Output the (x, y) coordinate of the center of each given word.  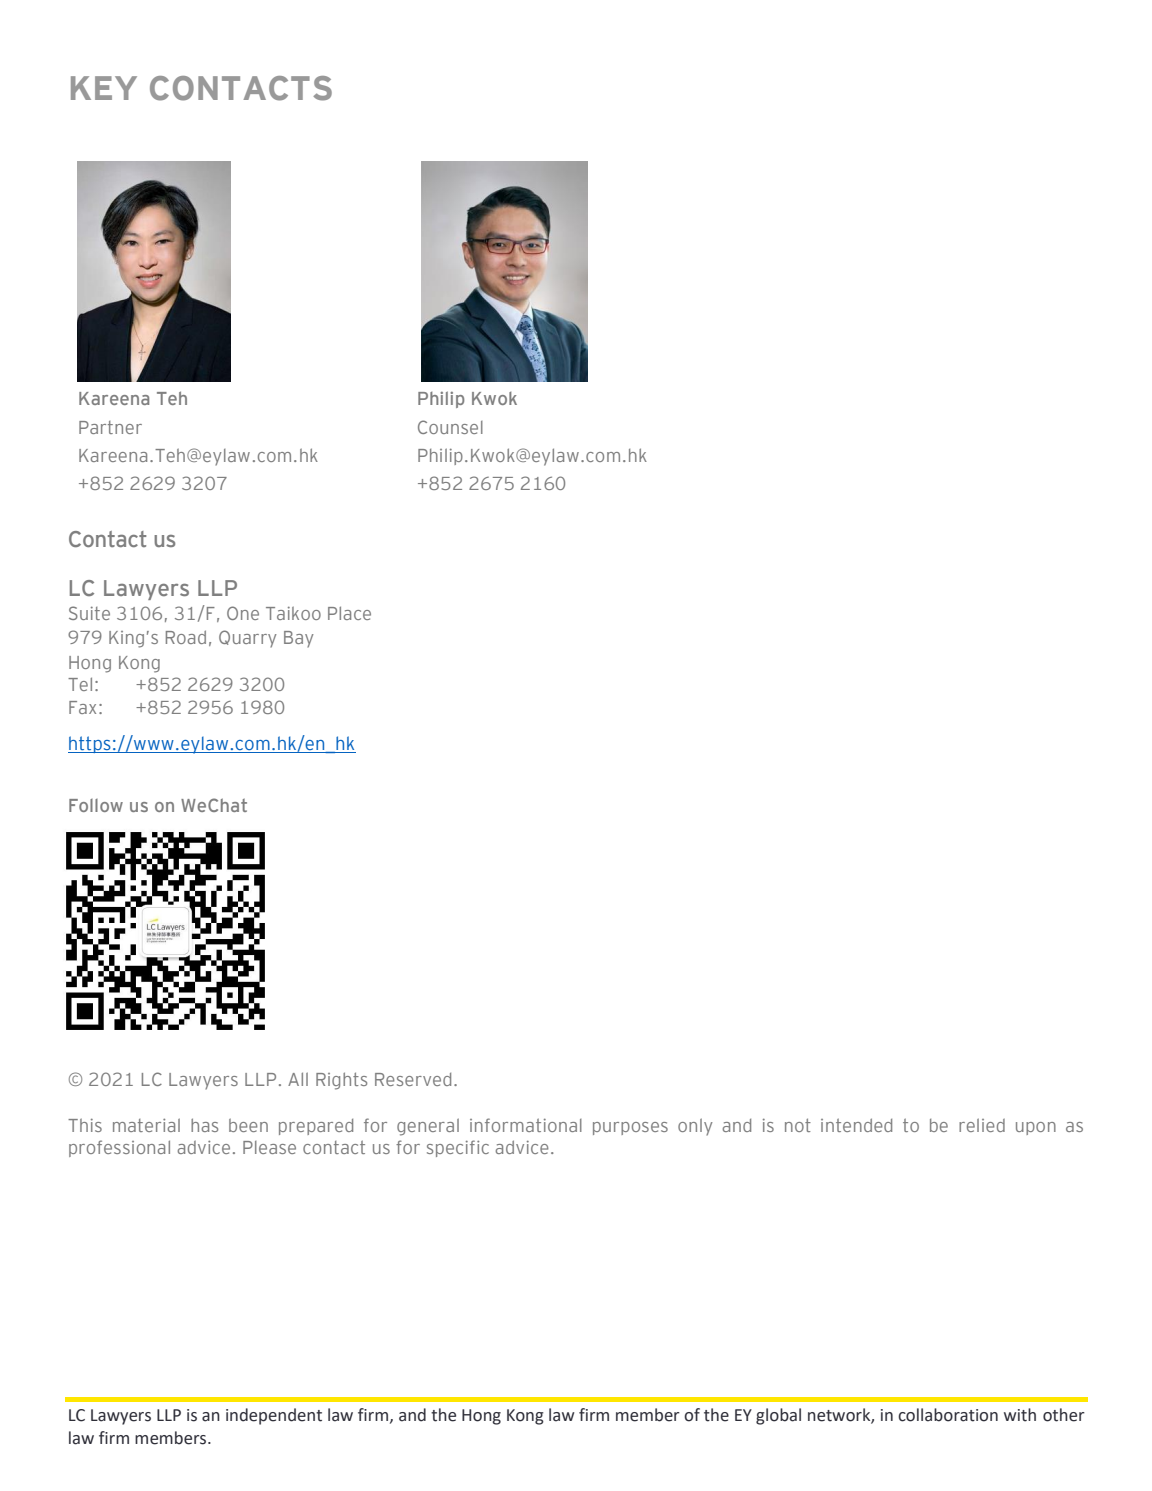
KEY (104, 88)
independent (274, 1416)
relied (982, 1125)
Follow (96, 805)
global (778, 1416)
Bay (299, 639)
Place (349, 613)
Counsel (450, 427)
